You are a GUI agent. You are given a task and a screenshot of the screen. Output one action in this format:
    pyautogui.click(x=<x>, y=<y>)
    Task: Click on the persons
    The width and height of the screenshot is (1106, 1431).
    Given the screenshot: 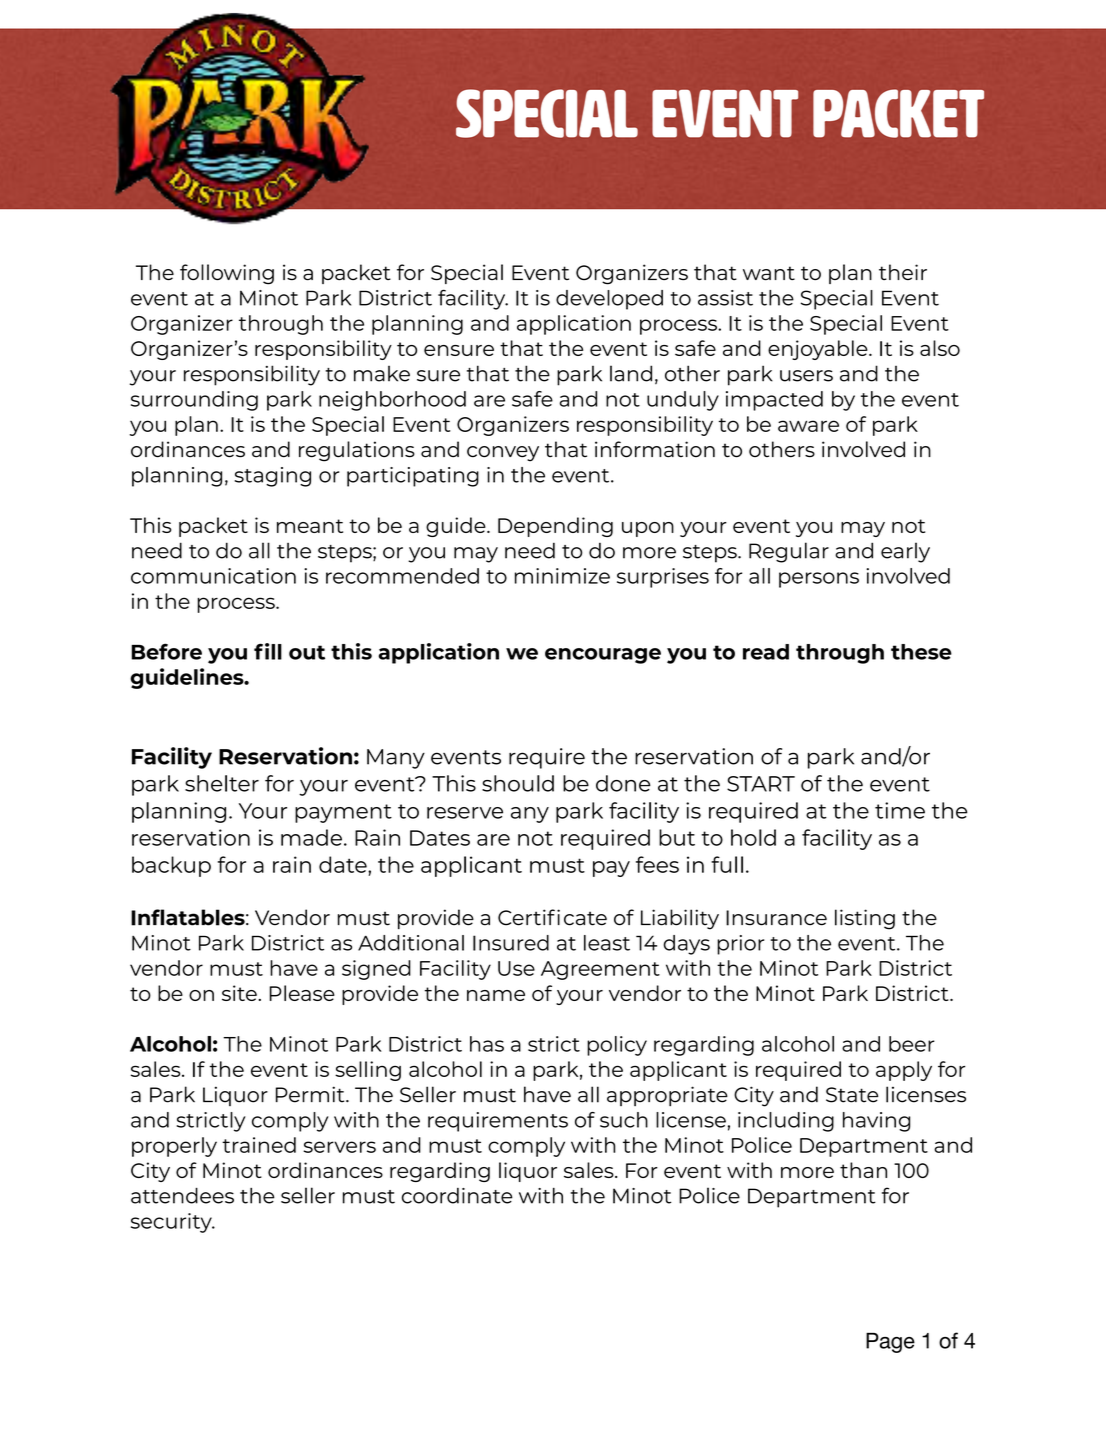 What is the action you would take?
    pyautogui.click(x=819, y=580)
